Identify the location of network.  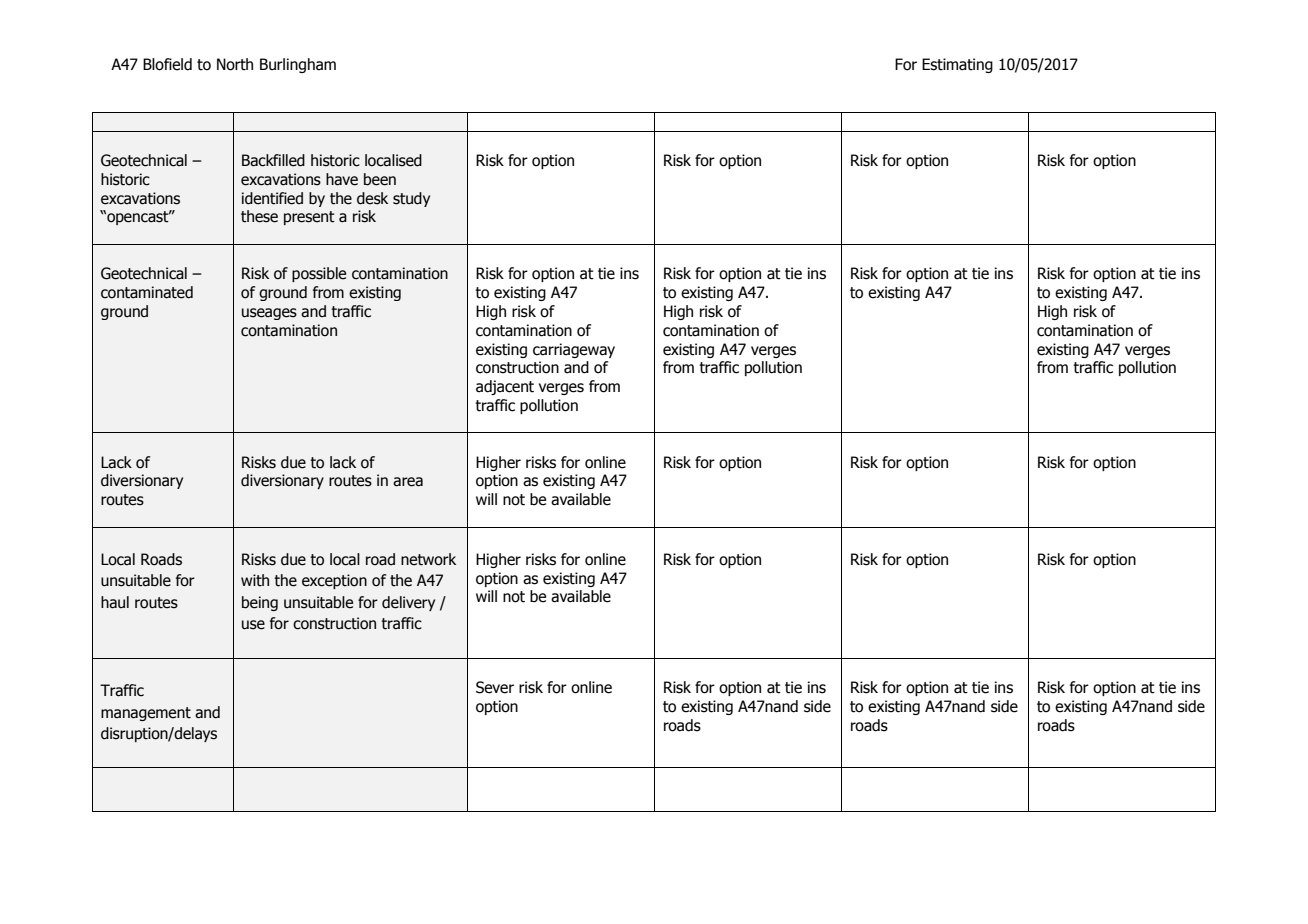
(428, 559).
